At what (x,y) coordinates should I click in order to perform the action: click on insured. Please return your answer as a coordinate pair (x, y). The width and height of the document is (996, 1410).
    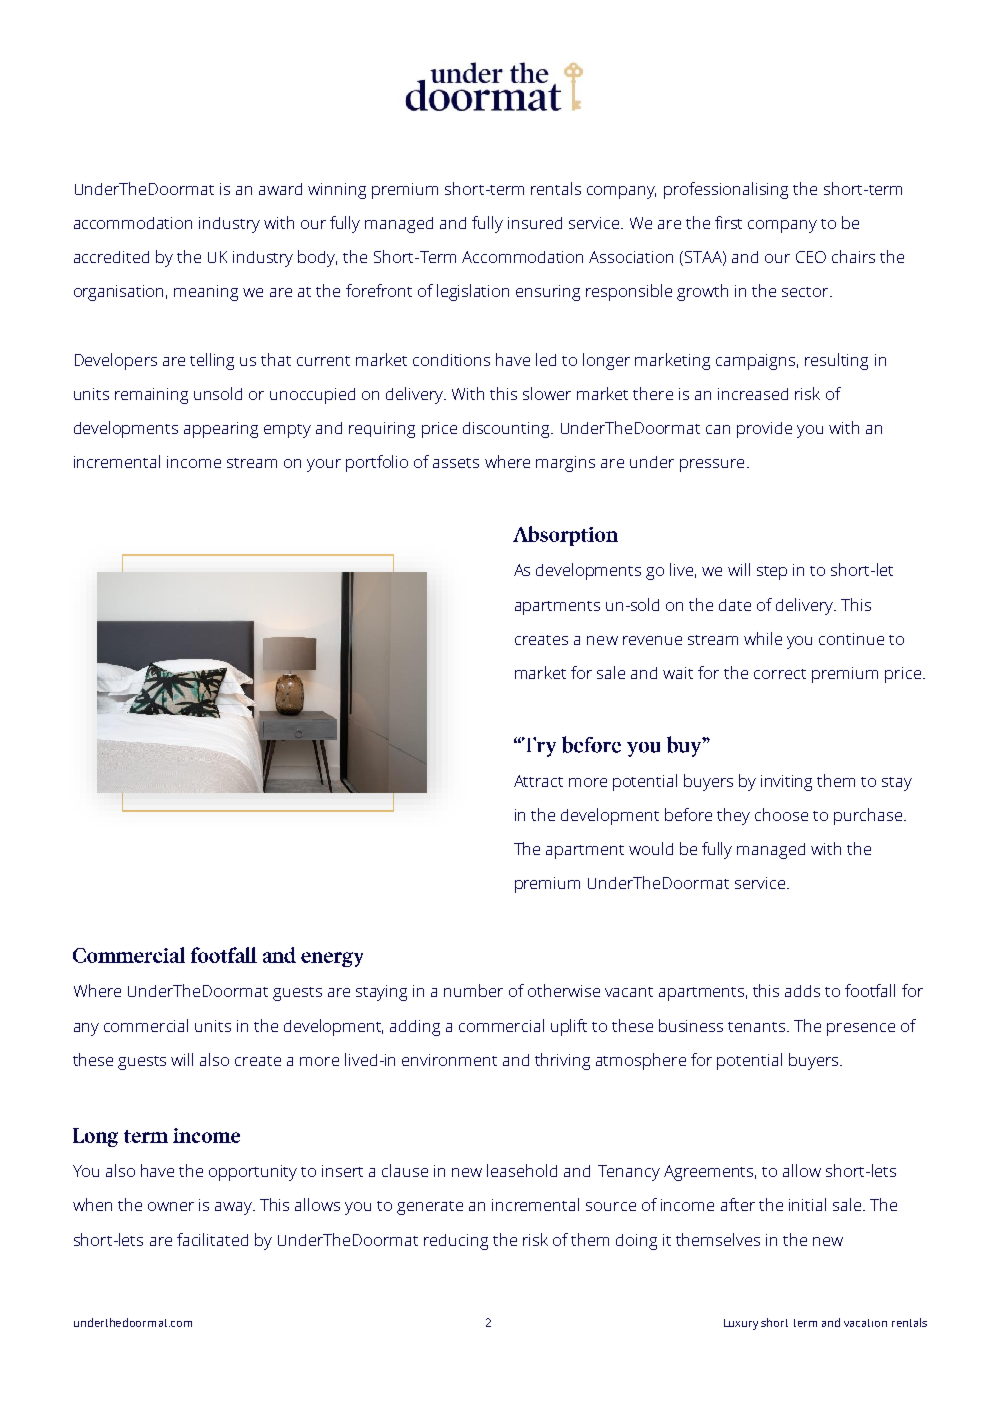
    Looking at the image, I should click on (535, 223).
